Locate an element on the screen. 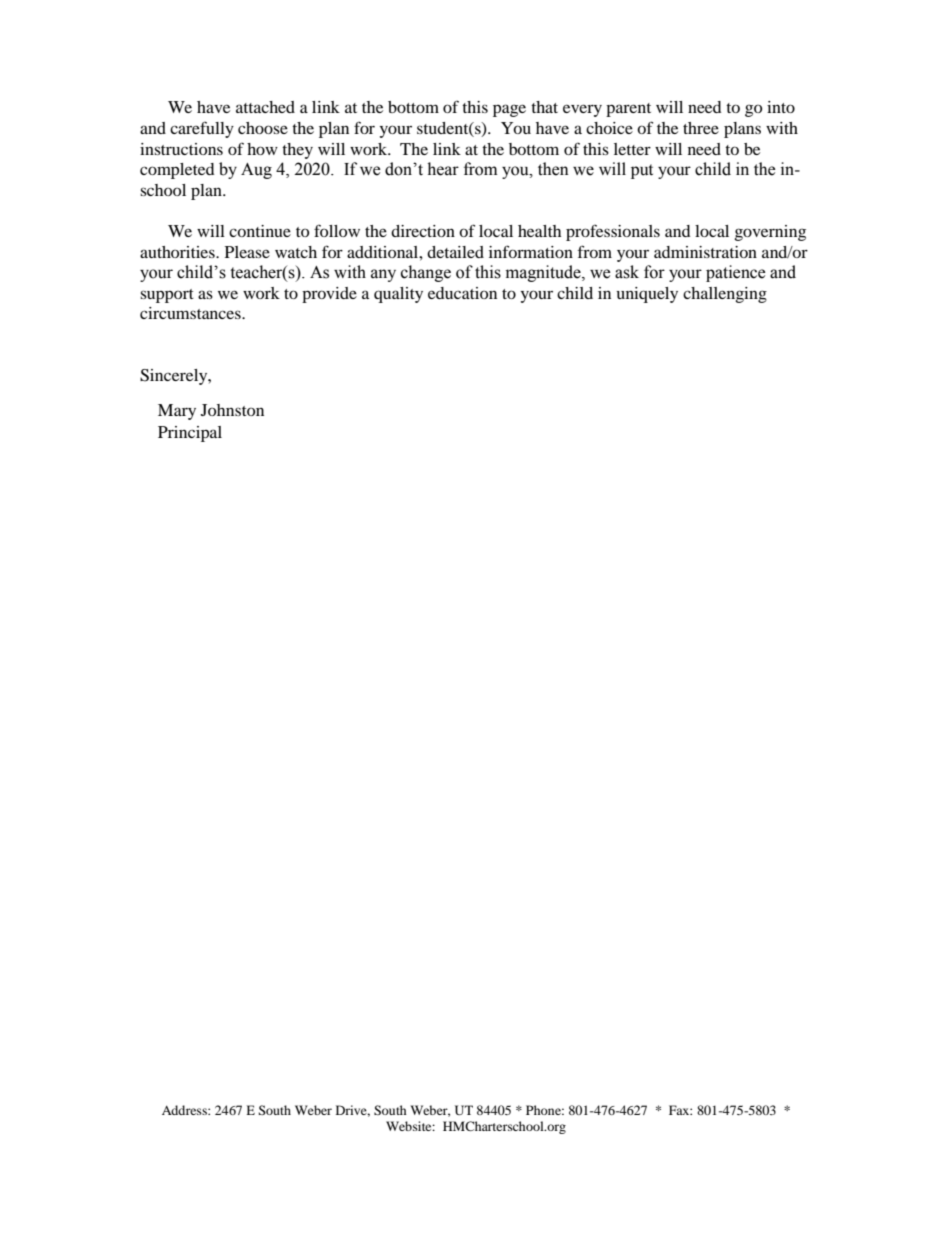  uniquely is located at coordinates (647, 295).
